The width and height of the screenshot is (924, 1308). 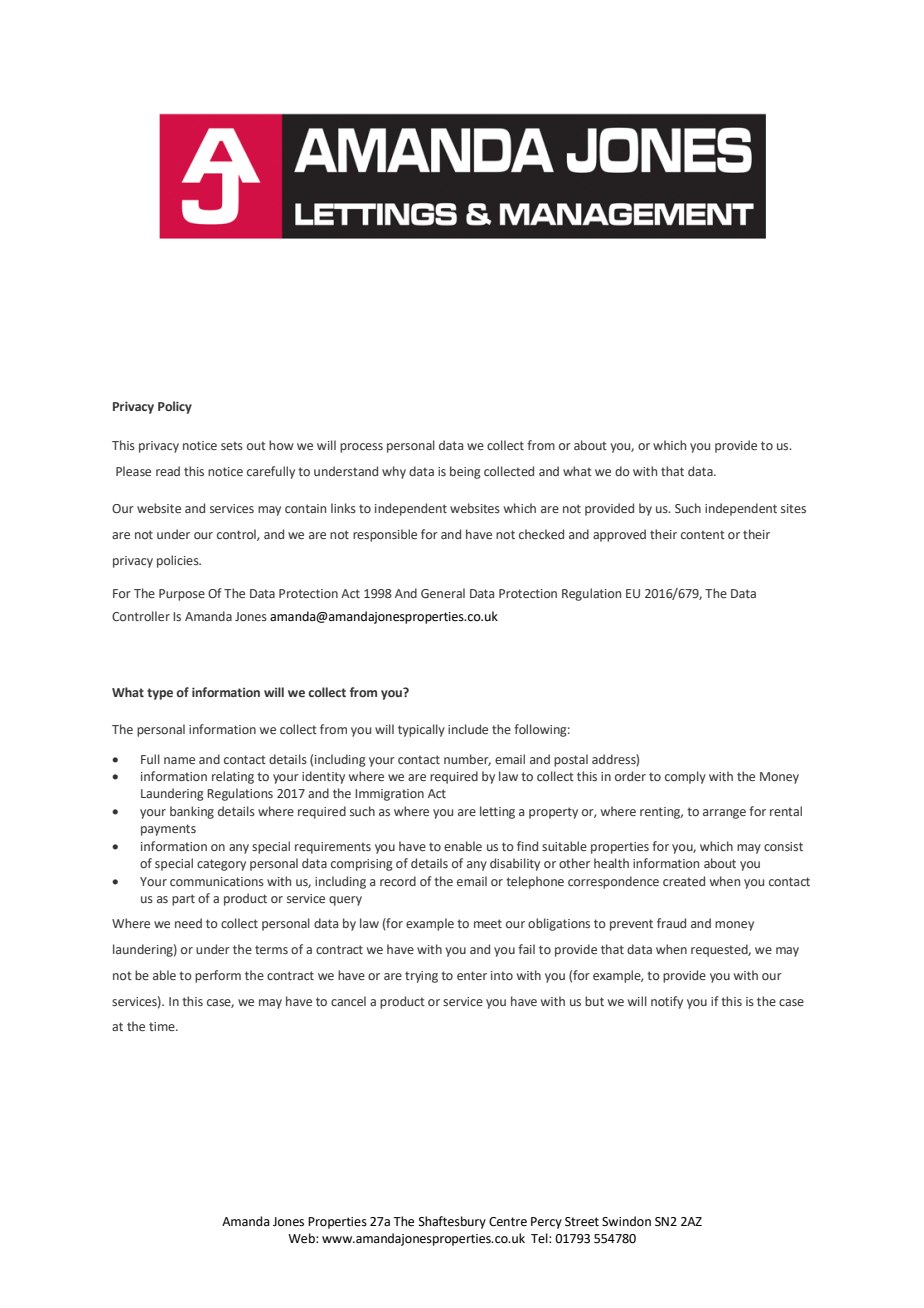 I want to click on Centre, so click(x=508, y=1222).
